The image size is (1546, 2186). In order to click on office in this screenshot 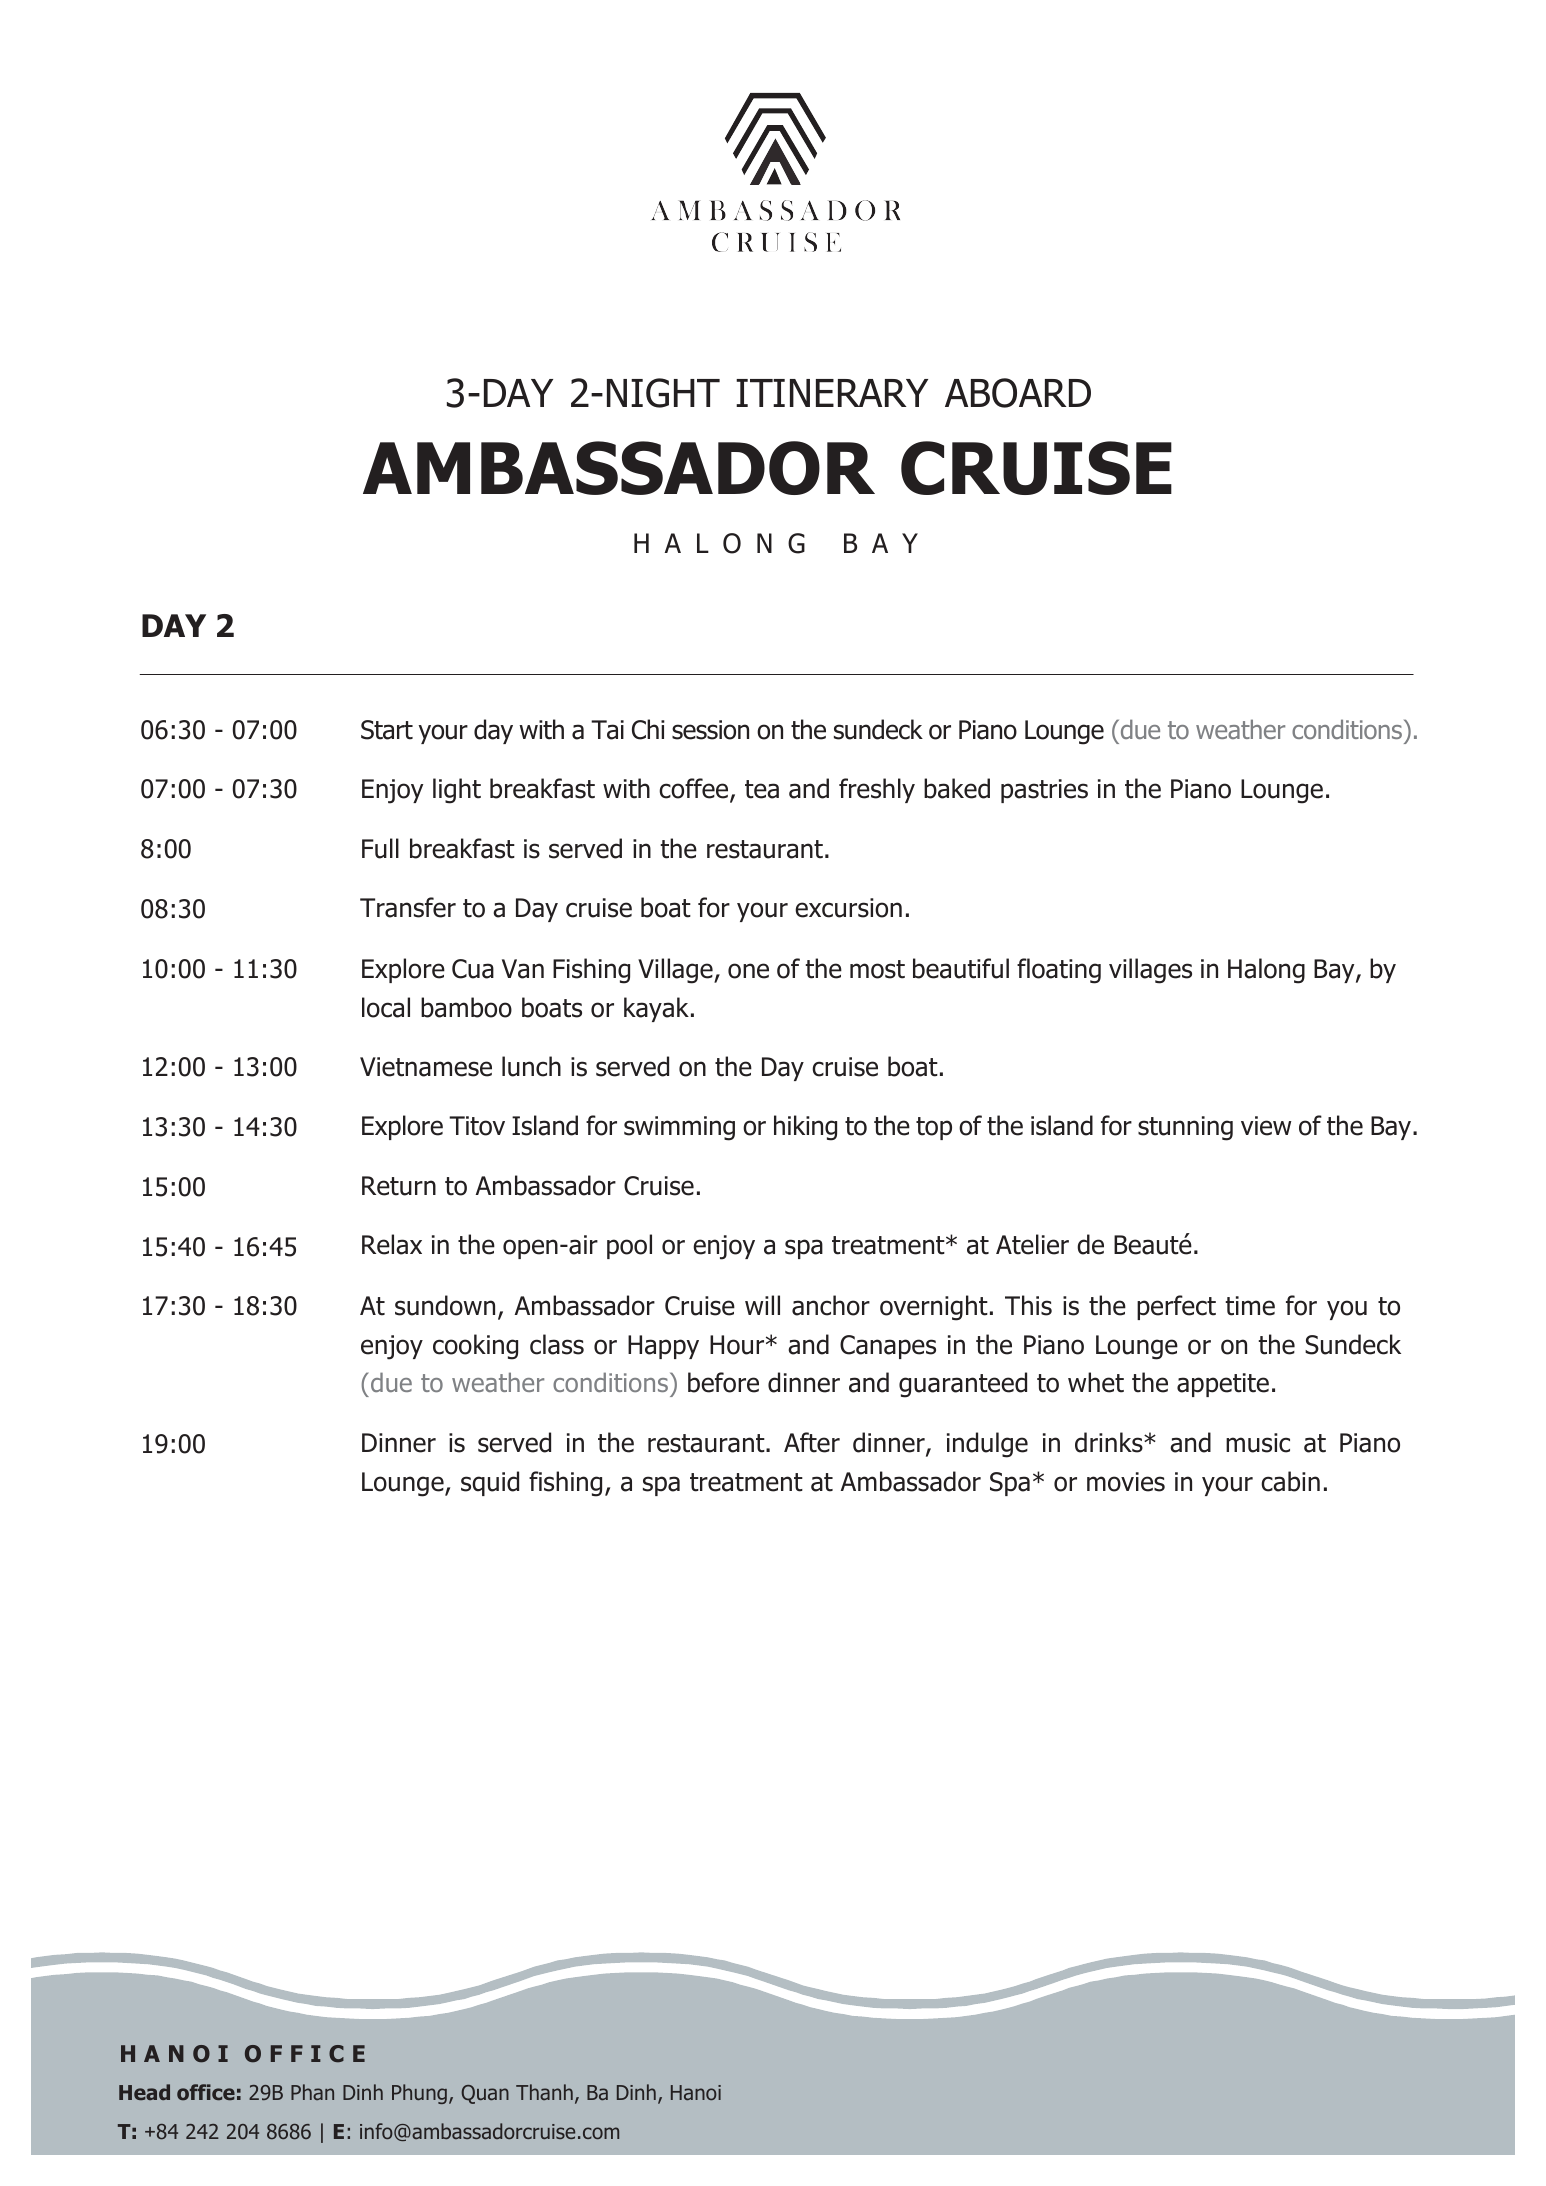, I will do `click(206, 2092)`.
